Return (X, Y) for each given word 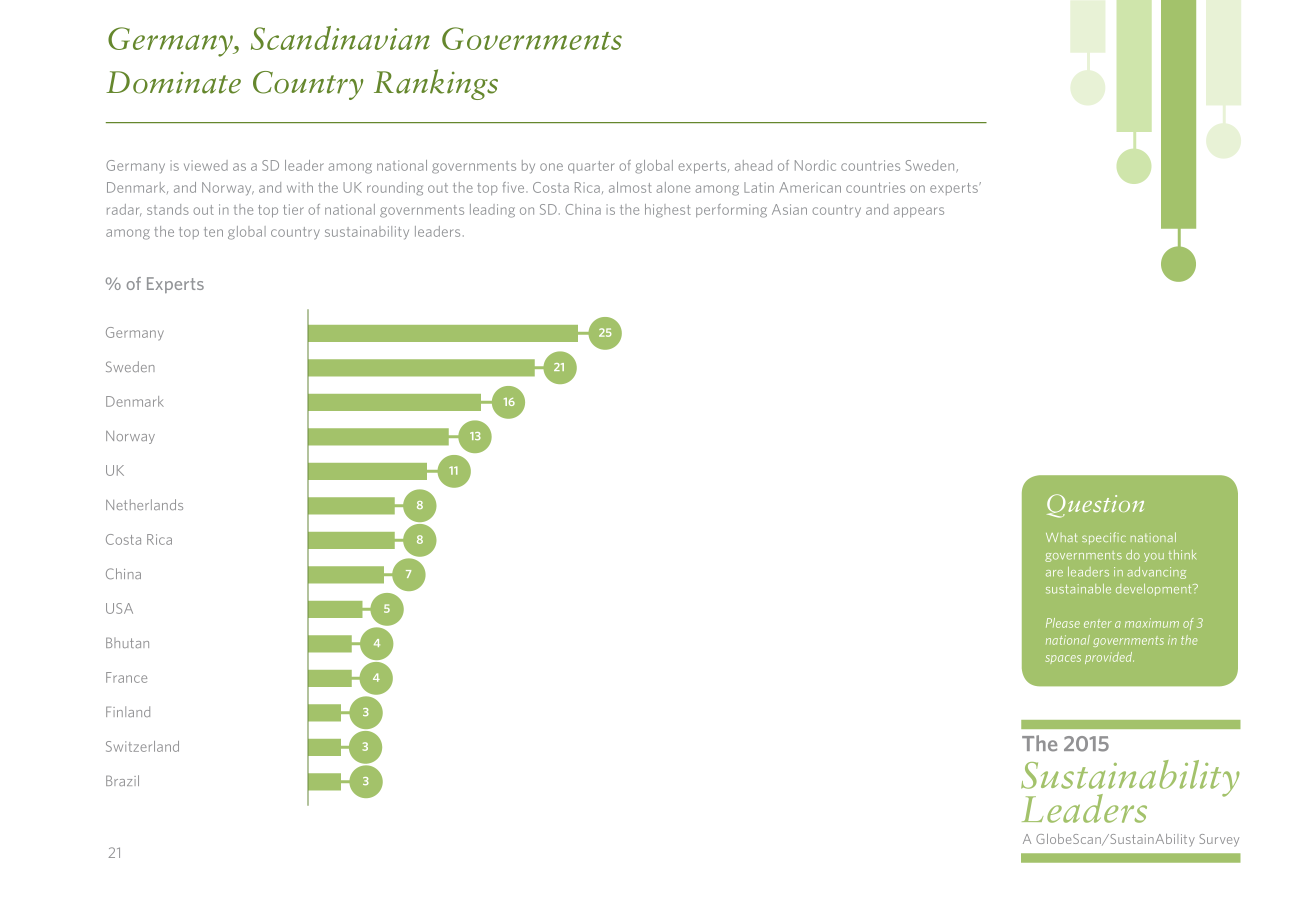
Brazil (122, 780)
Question (1095, 506)
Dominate (173, 82)
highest (668, 211)
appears (919, 212)
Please (1063, 623)
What (1061, 537)
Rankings (436, 84)
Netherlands (144, 504)
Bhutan (127, 642)
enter (1098, 623)
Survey (1219, 840)
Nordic (815, 165)
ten (213, 232)
